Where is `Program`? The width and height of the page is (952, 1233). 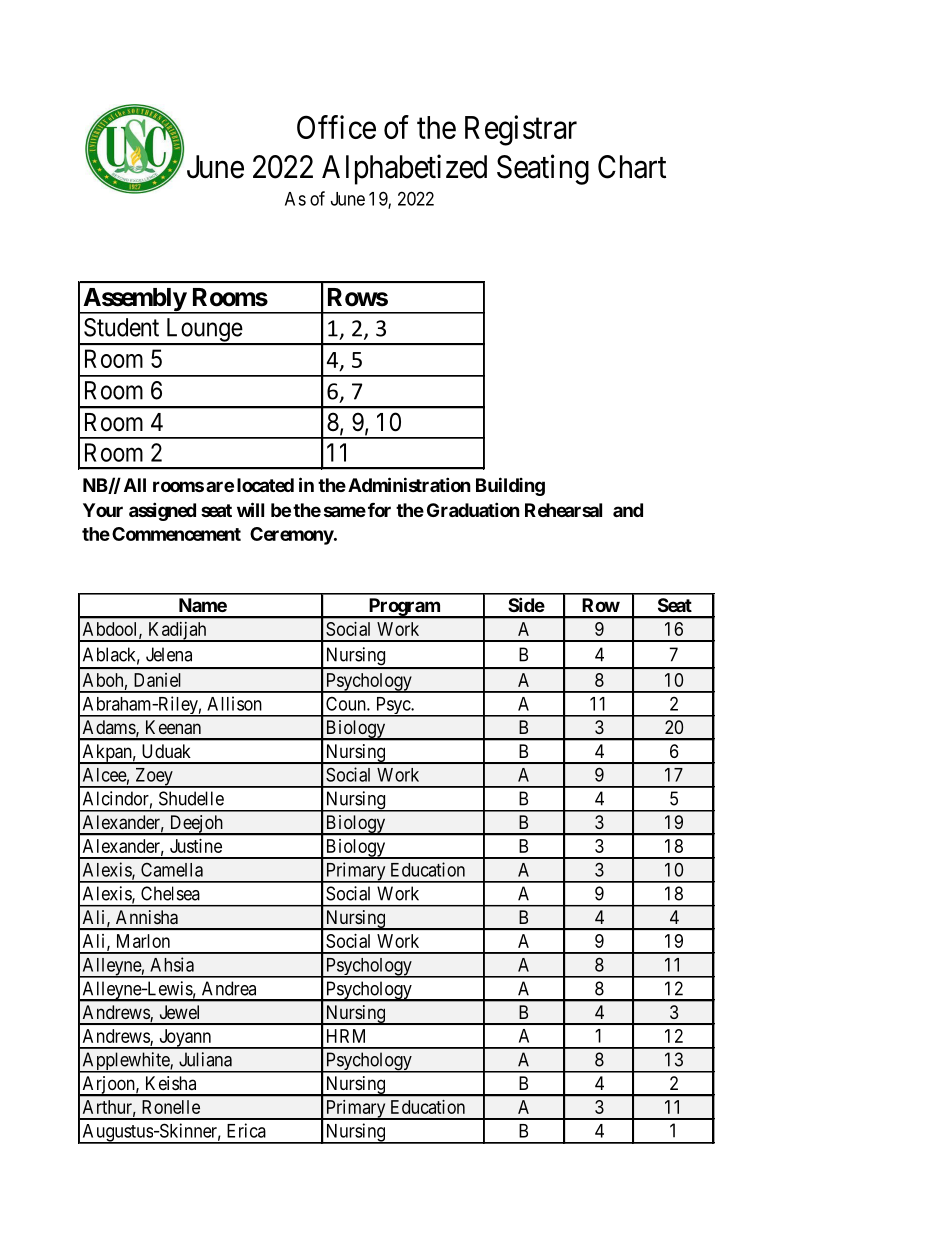 Program is located at coordinates (404, 608).
